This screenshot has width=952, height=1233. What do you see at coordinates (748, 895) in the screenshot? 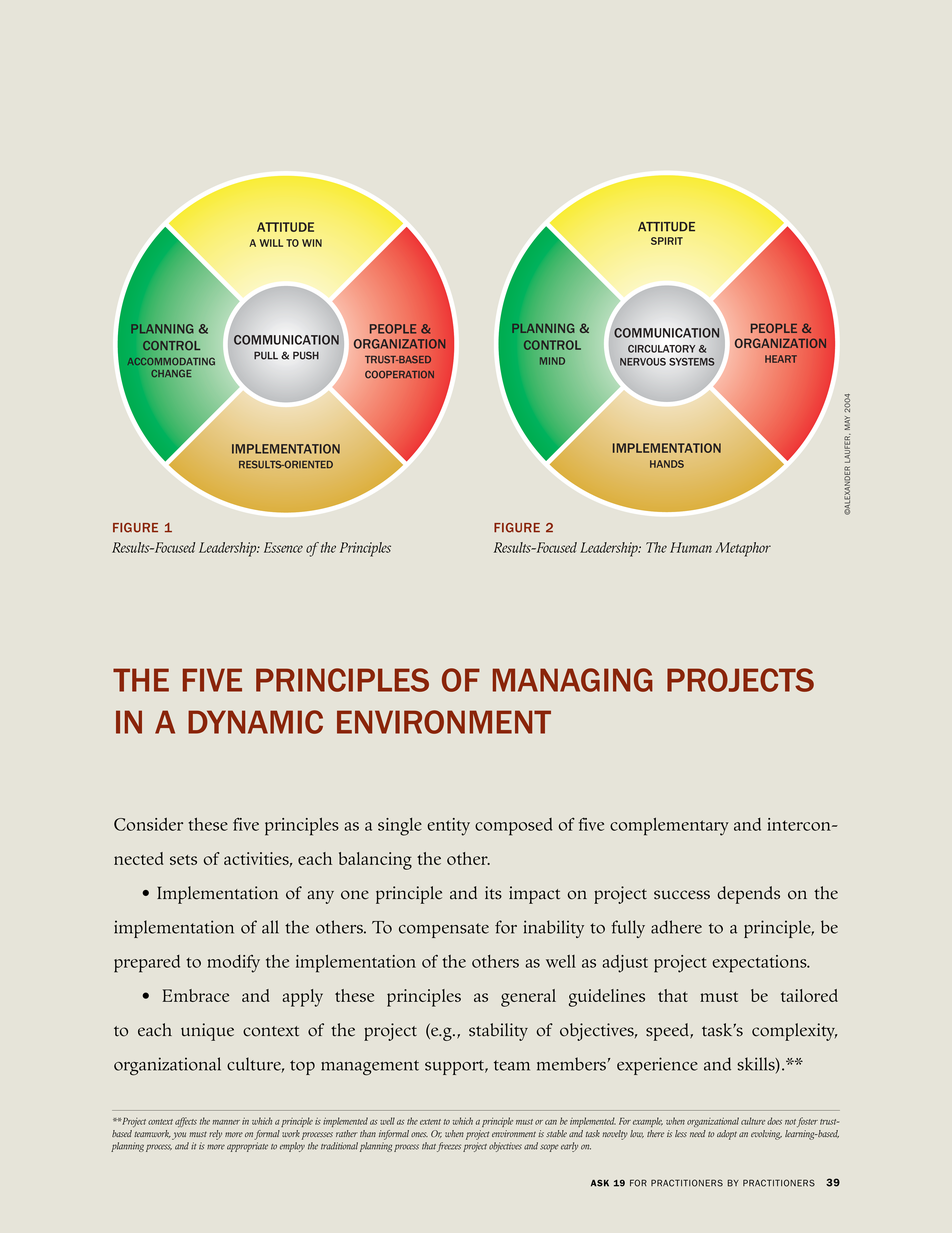
I see `depends` at bounding box center [748, 895].
